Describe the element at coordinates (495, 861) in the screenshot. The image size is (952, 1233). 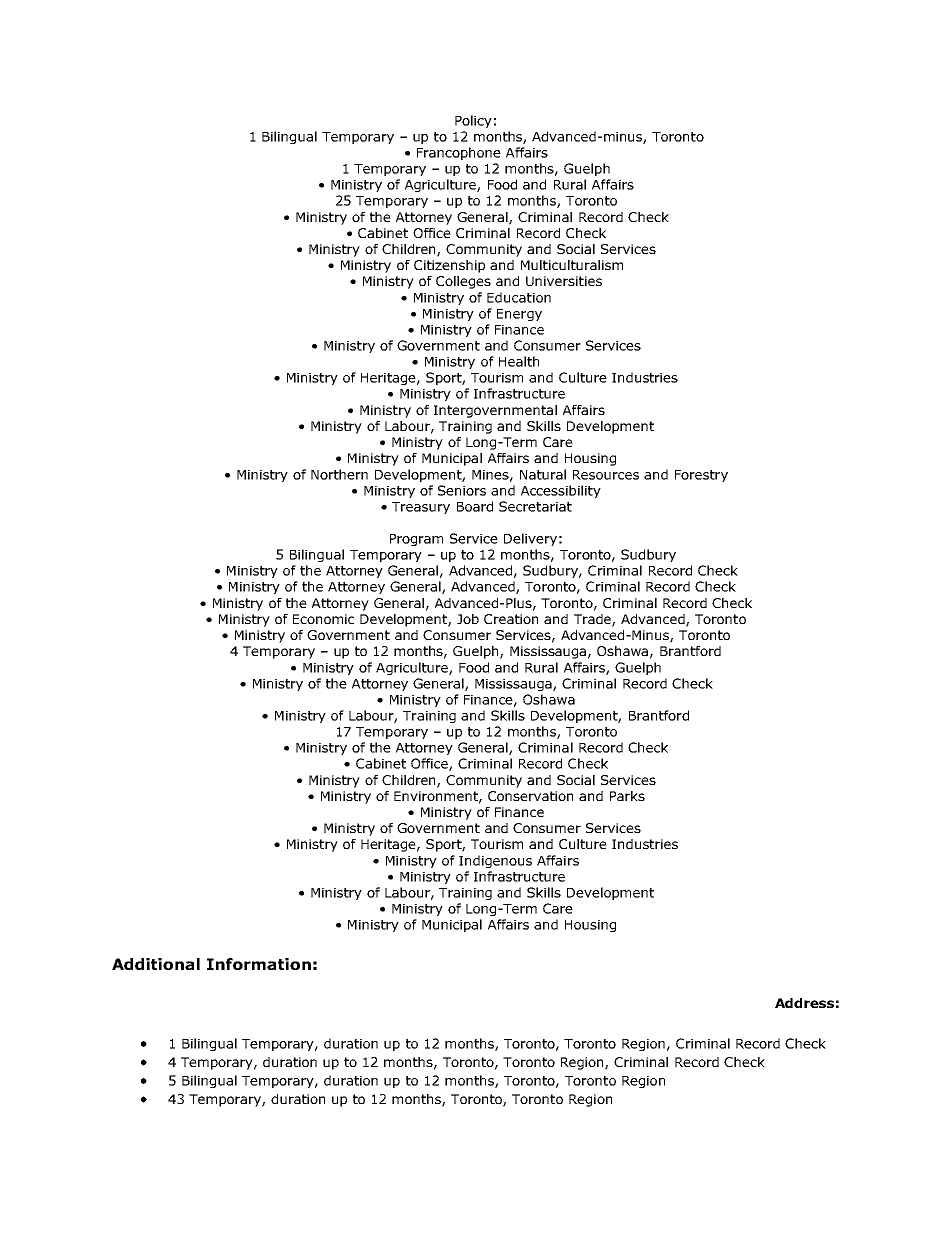
I see `Indigenous` at that location.
